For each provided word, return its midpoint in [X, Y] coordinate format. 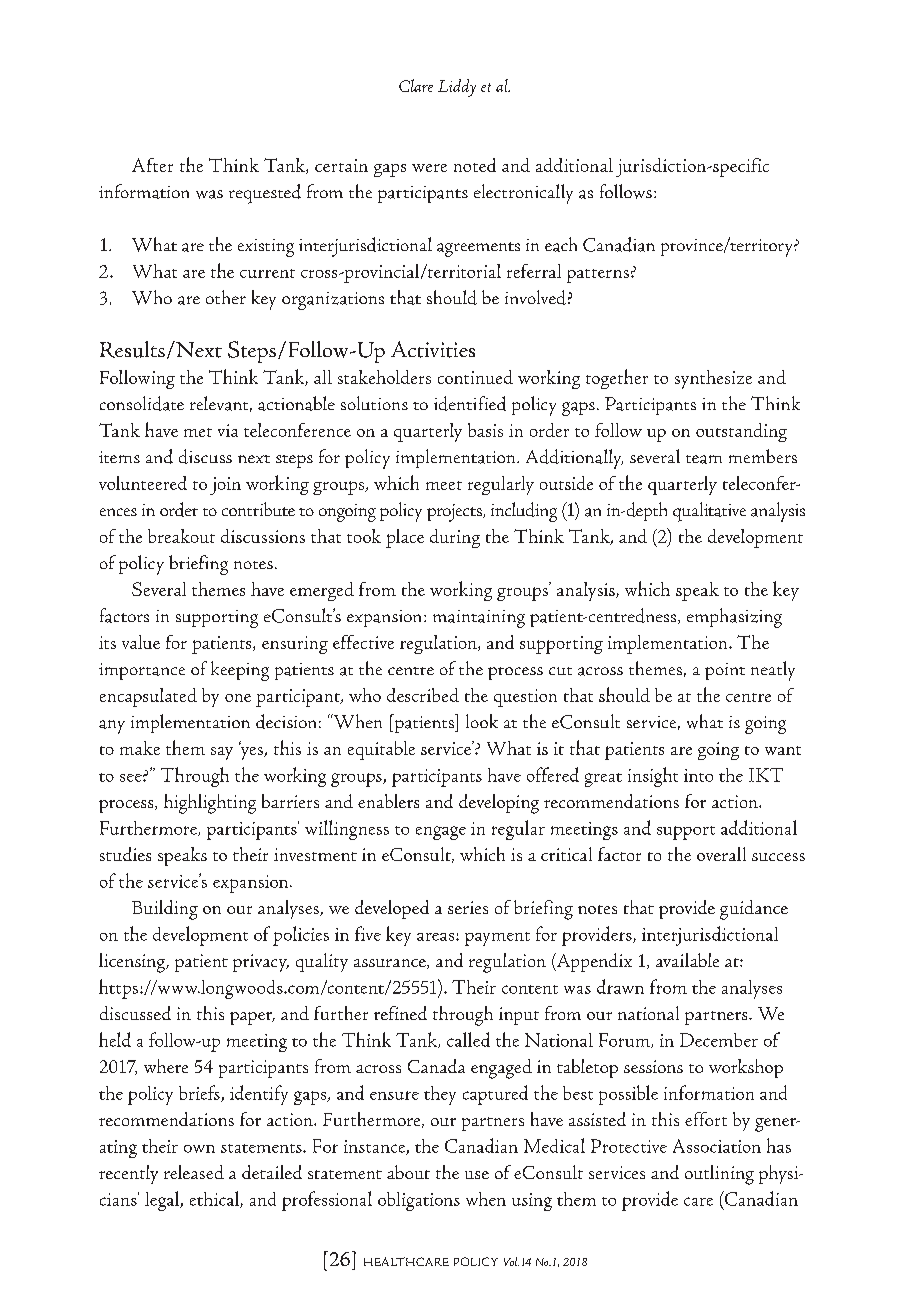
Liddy [457, 88]
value [141, 642]
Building [165, 910]
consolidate [142, 403]
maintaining [479, 619]
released [194, 1172]
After [152, 165]
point [725, 671]
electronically [523, 194]
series [468, 907]
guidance [754, 910]
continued [475, 377]
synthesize [713, 379]
